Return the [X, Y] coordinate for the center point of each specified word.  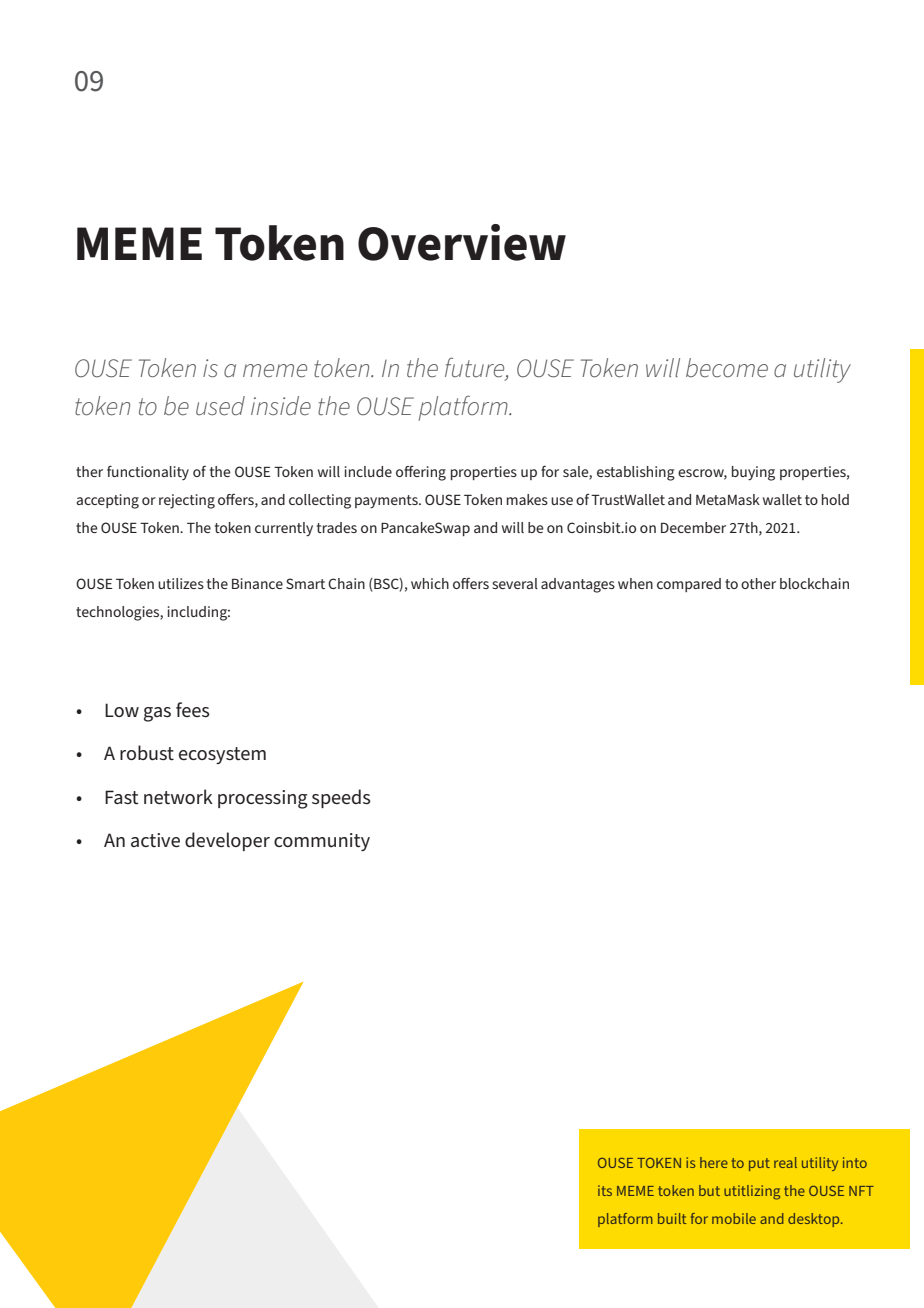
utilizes [181, 583]
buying [753, 473]
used [220, 406]
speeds [341, 798]
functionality [148, 472]
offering [421, 473]
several [515, 583]
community [322, 842]
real [785, 1162]
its [605, 1190]
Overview [462, 242]
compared [689, 585]
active [155, 840]
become [727, 368]
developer [227, 841]
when [635, 583]
